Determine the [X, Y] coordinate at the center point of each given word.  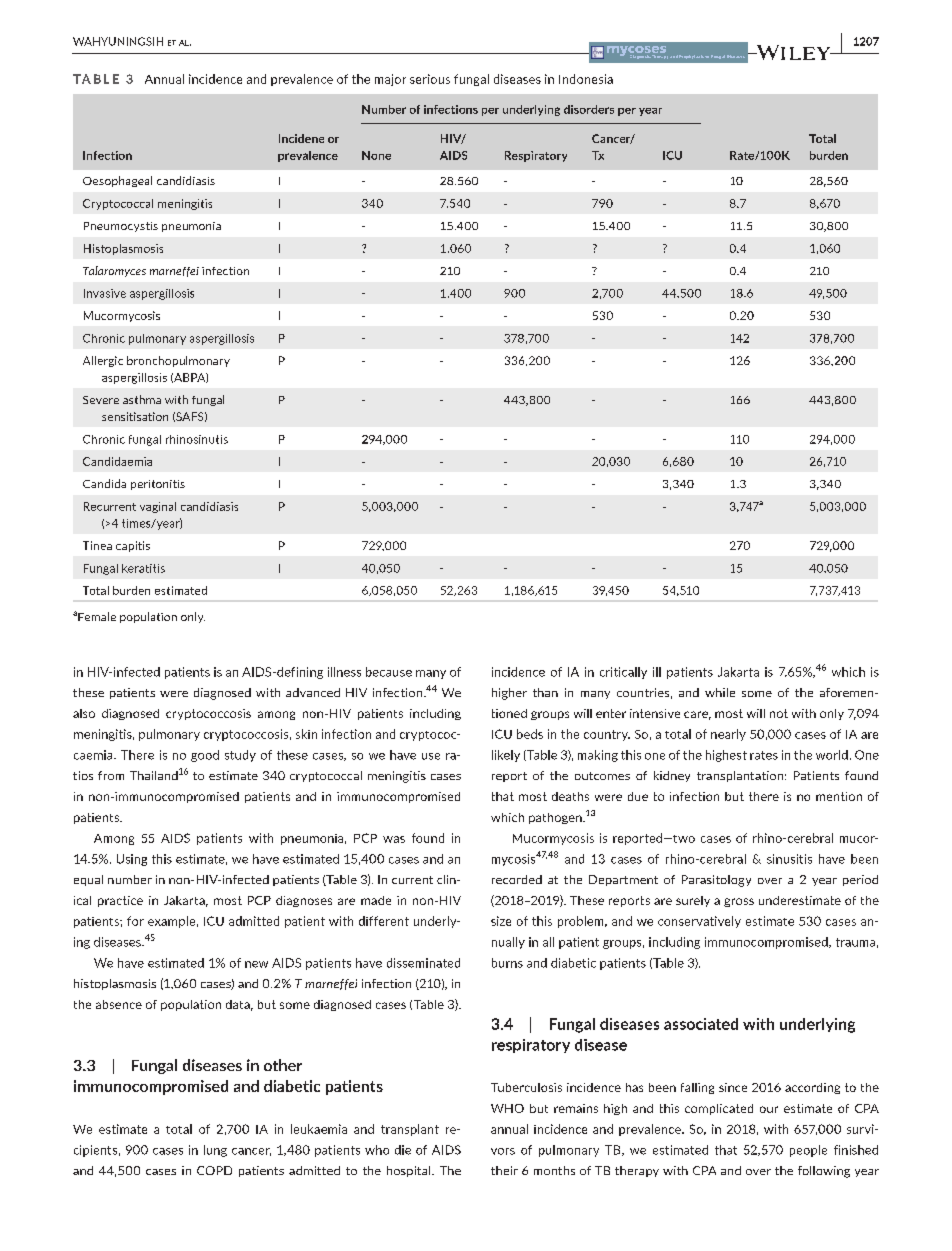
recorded [517, 879]
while [720, 692]
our [769, 1109]
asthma [142, 399]
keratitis [143, 568]
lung [215, 1151]
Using [132, 860]
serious [430, 79]
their [504, 1170]
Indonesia [586, 79]
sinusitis [789, 859]
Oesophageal [117, 181]
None [376, 155]
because [389, 672]
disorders [589, 109]
